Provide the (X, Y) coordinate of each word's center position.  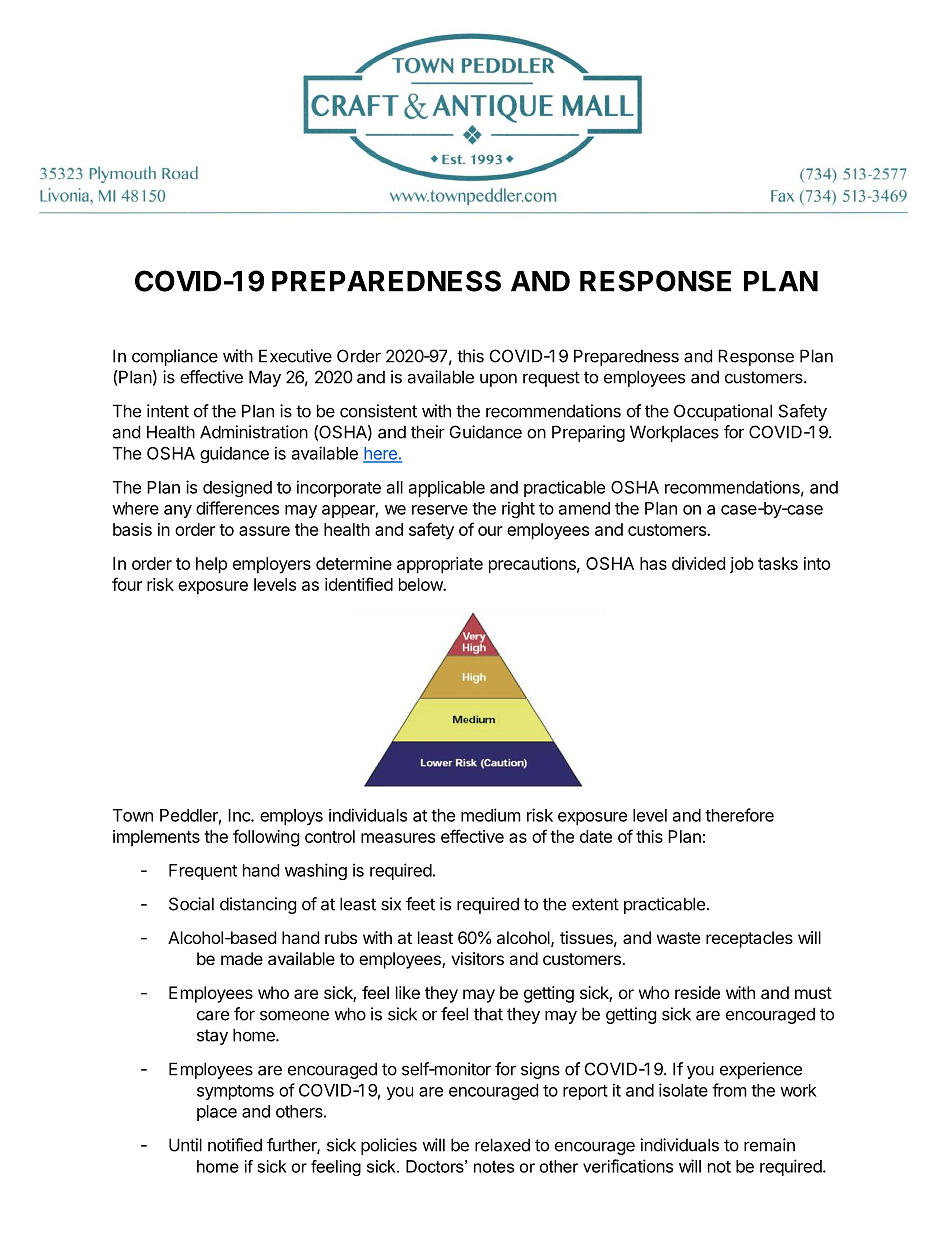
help (211, 565)
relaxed (502, 1145)
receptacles (749, 939)
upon (498, 380)
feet (420, 904)
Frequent (203, 872)
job (742, 565)
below (421, 584)
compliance (175, 357)
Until (185, 1145)
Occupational (723, 412)
